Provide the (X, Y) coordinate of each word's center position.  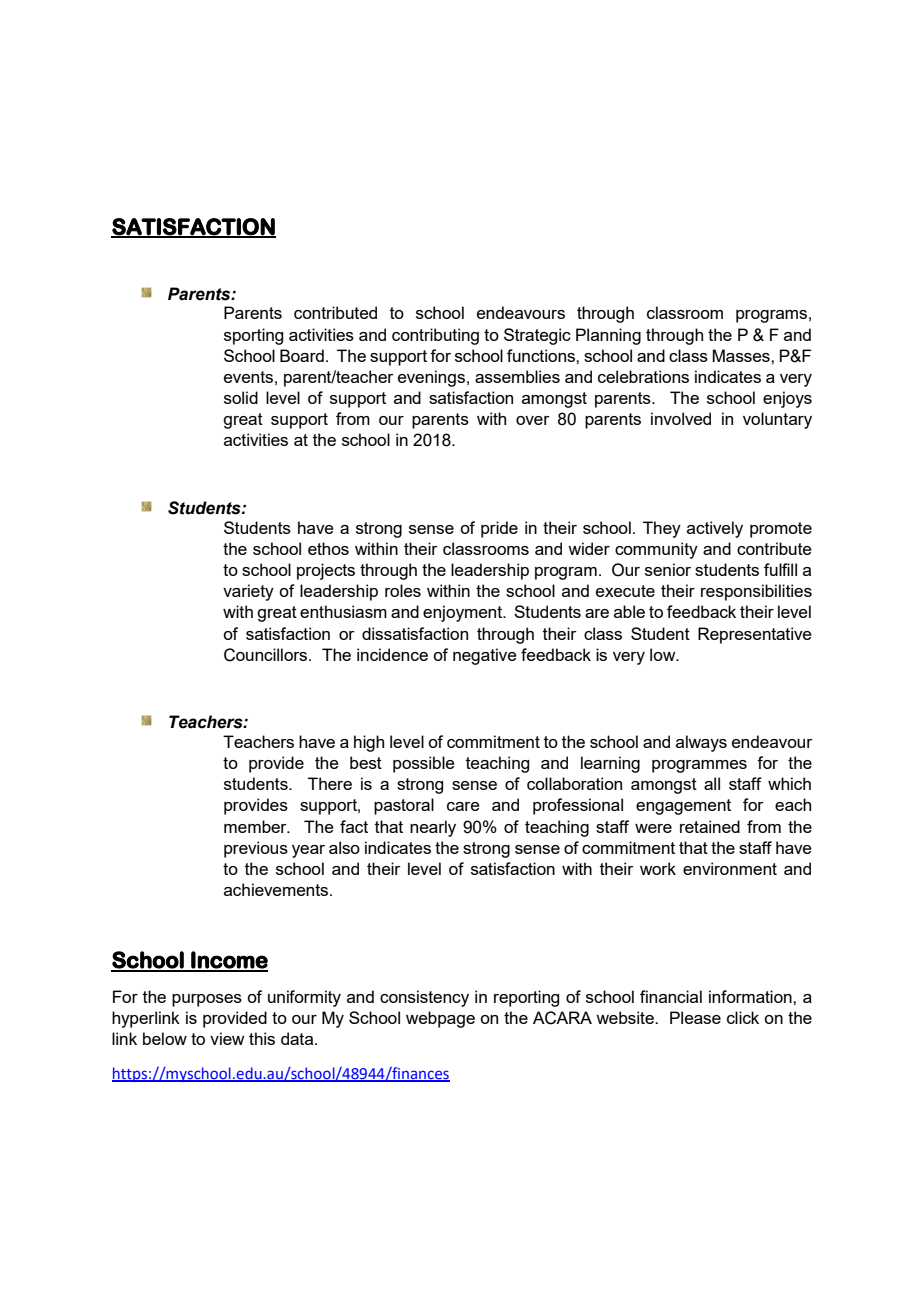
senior (668, 569)
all (712, 783)
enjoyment (463, 613)
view (227, 1038)
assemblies (517, 376)
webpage (440, 1019)
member (256, 826)
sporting (253, 336)
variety (248, 592)
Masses (742, 355)
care (463, 806)
